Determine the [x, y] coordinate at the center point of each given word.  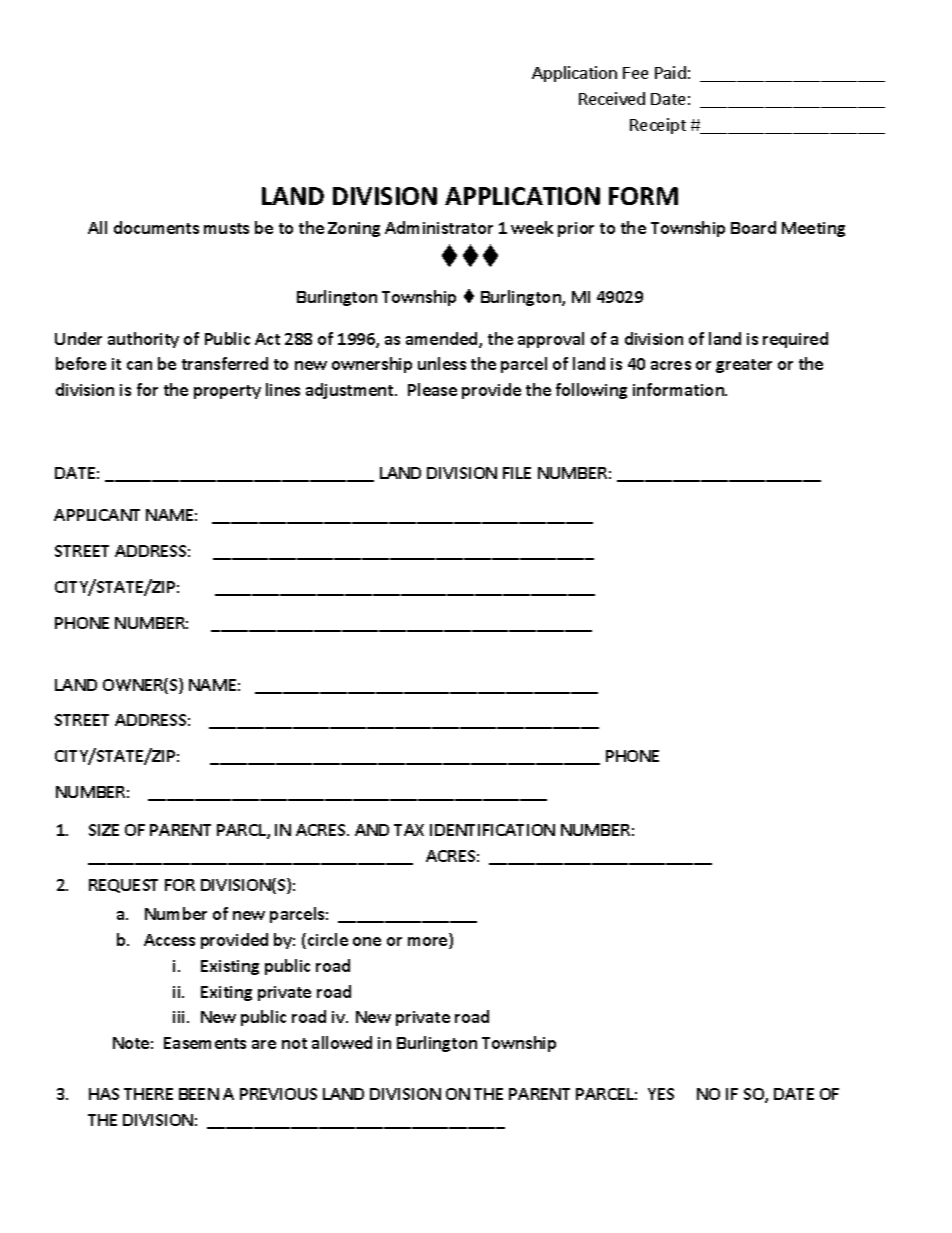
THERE [148, 1094]
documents [156, 227]
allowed [342, 1042]
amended [443, 340]
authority [143, 340]
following [591, 391]
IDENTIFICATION [492, 830]
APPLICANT [97, 515]
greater [744, 366]
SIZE [104, 830]
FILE [517, 473]
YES [661, 1094]
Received [612, 98]
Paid [670, 72]
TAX [409, 830]
